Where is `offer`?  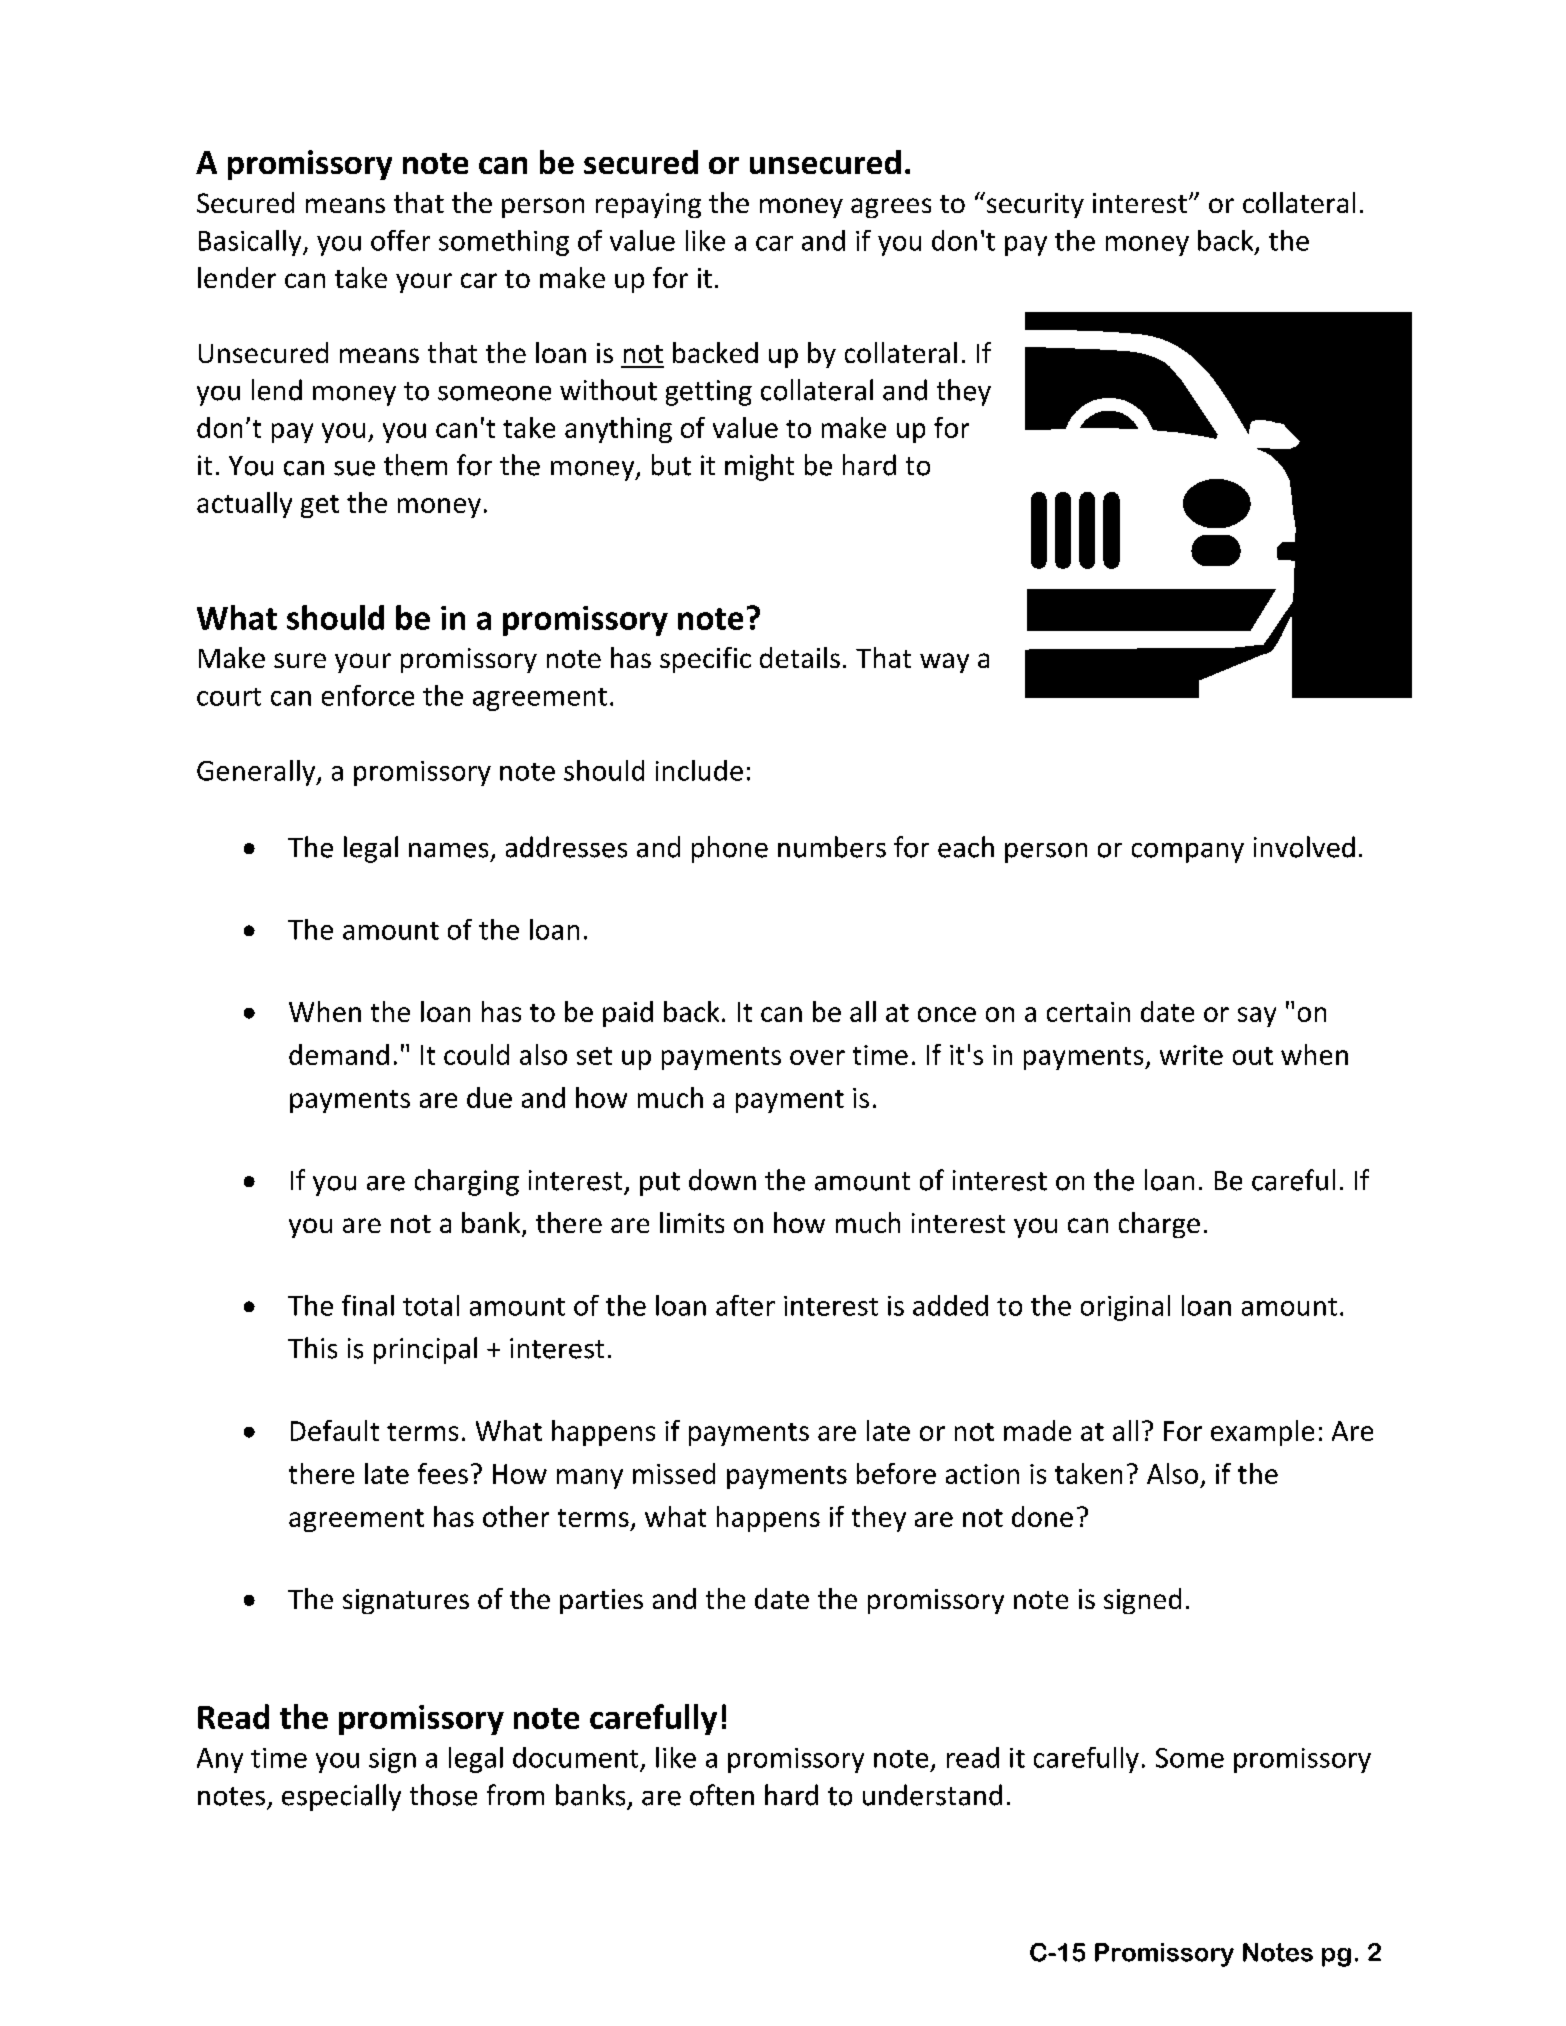
offer is located at coordinates (400, 240).
